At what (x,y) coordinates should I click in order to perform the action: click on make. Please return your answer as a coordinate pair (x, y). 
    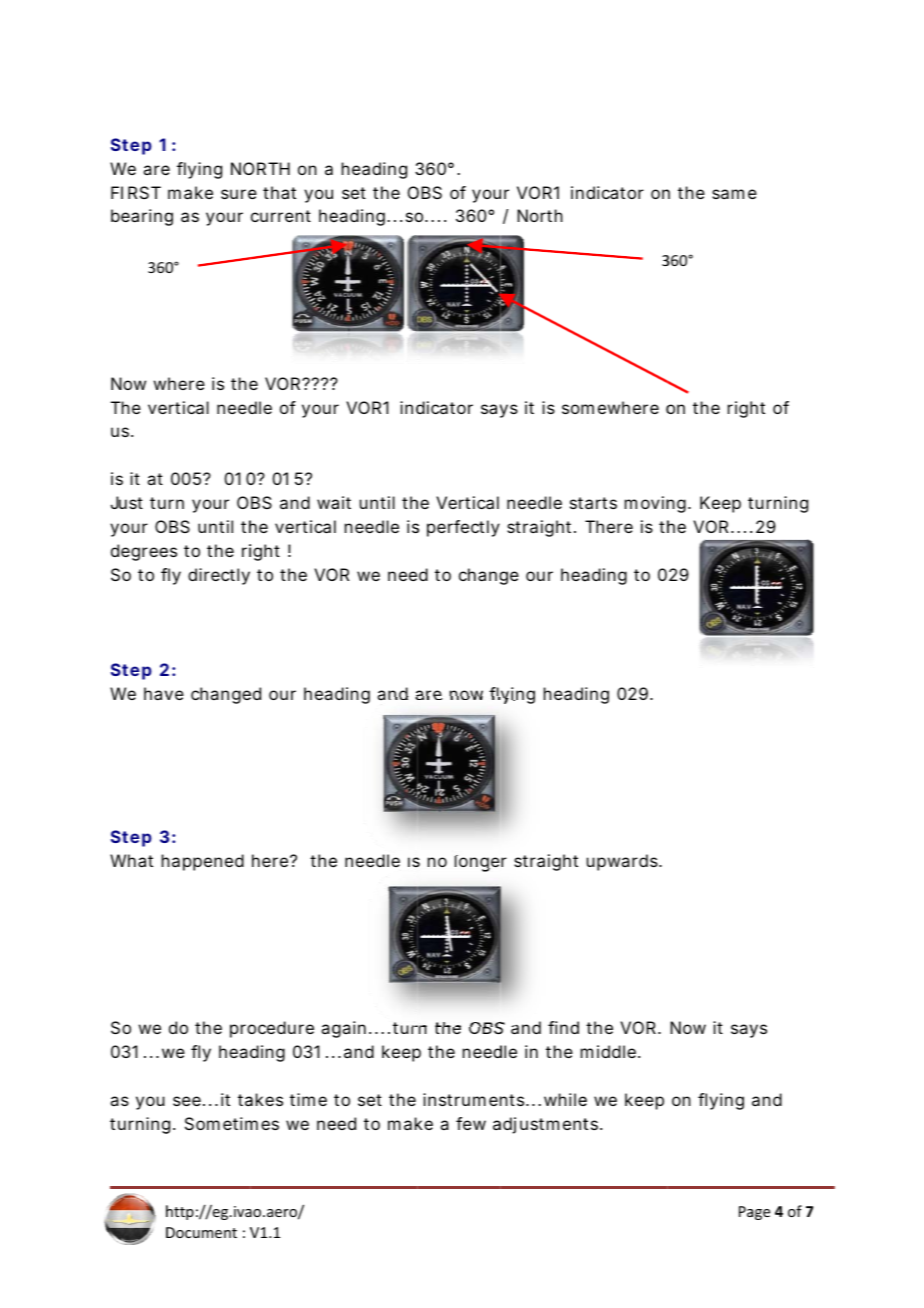
    Looking at the image, I should click on (190, 192).
